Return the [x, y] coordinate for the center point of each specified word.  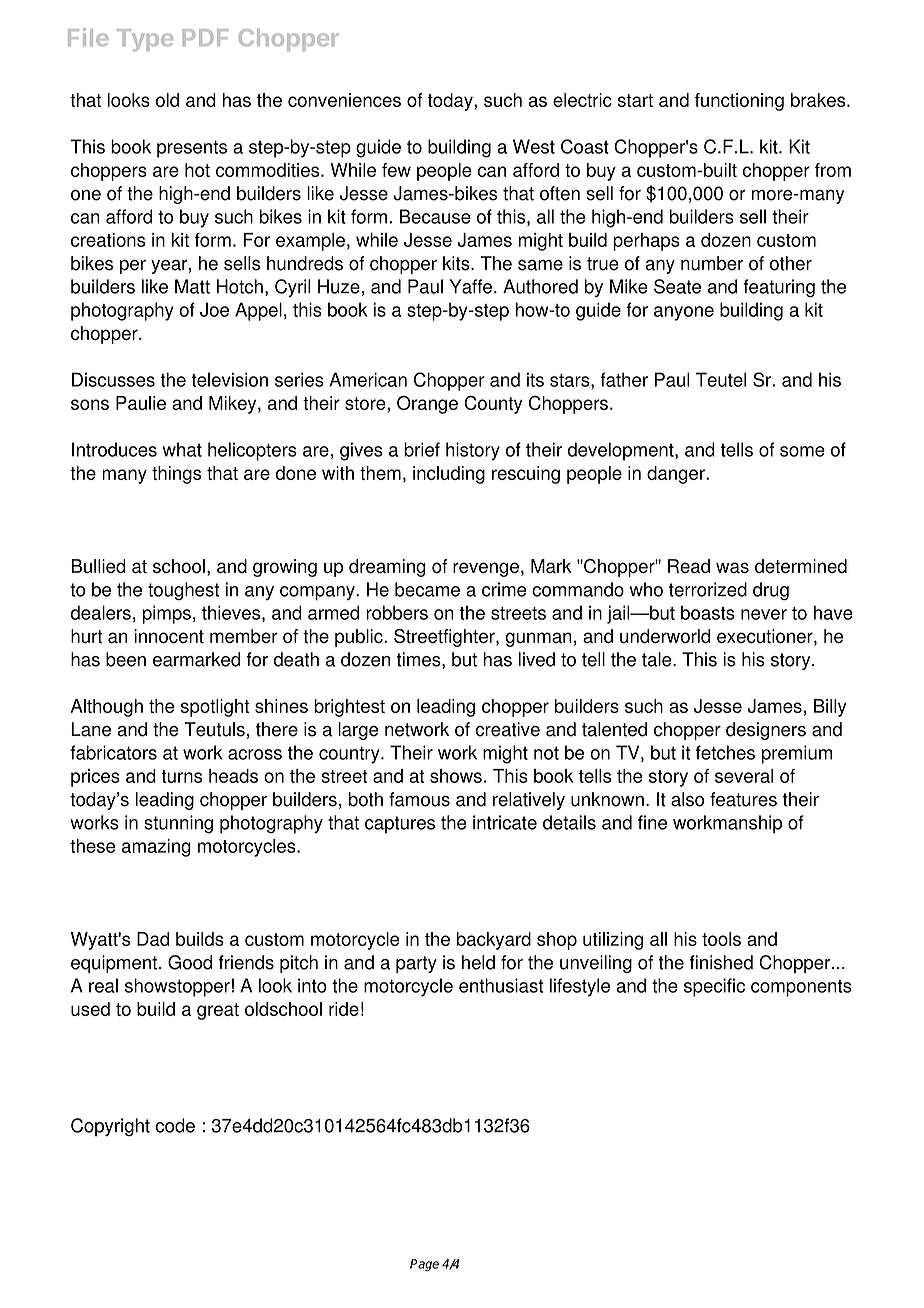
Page [424, 1265]
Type [145, 40]
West [534, 146]
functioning [739, 102]
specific [714, 987]
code [175, 1125]
